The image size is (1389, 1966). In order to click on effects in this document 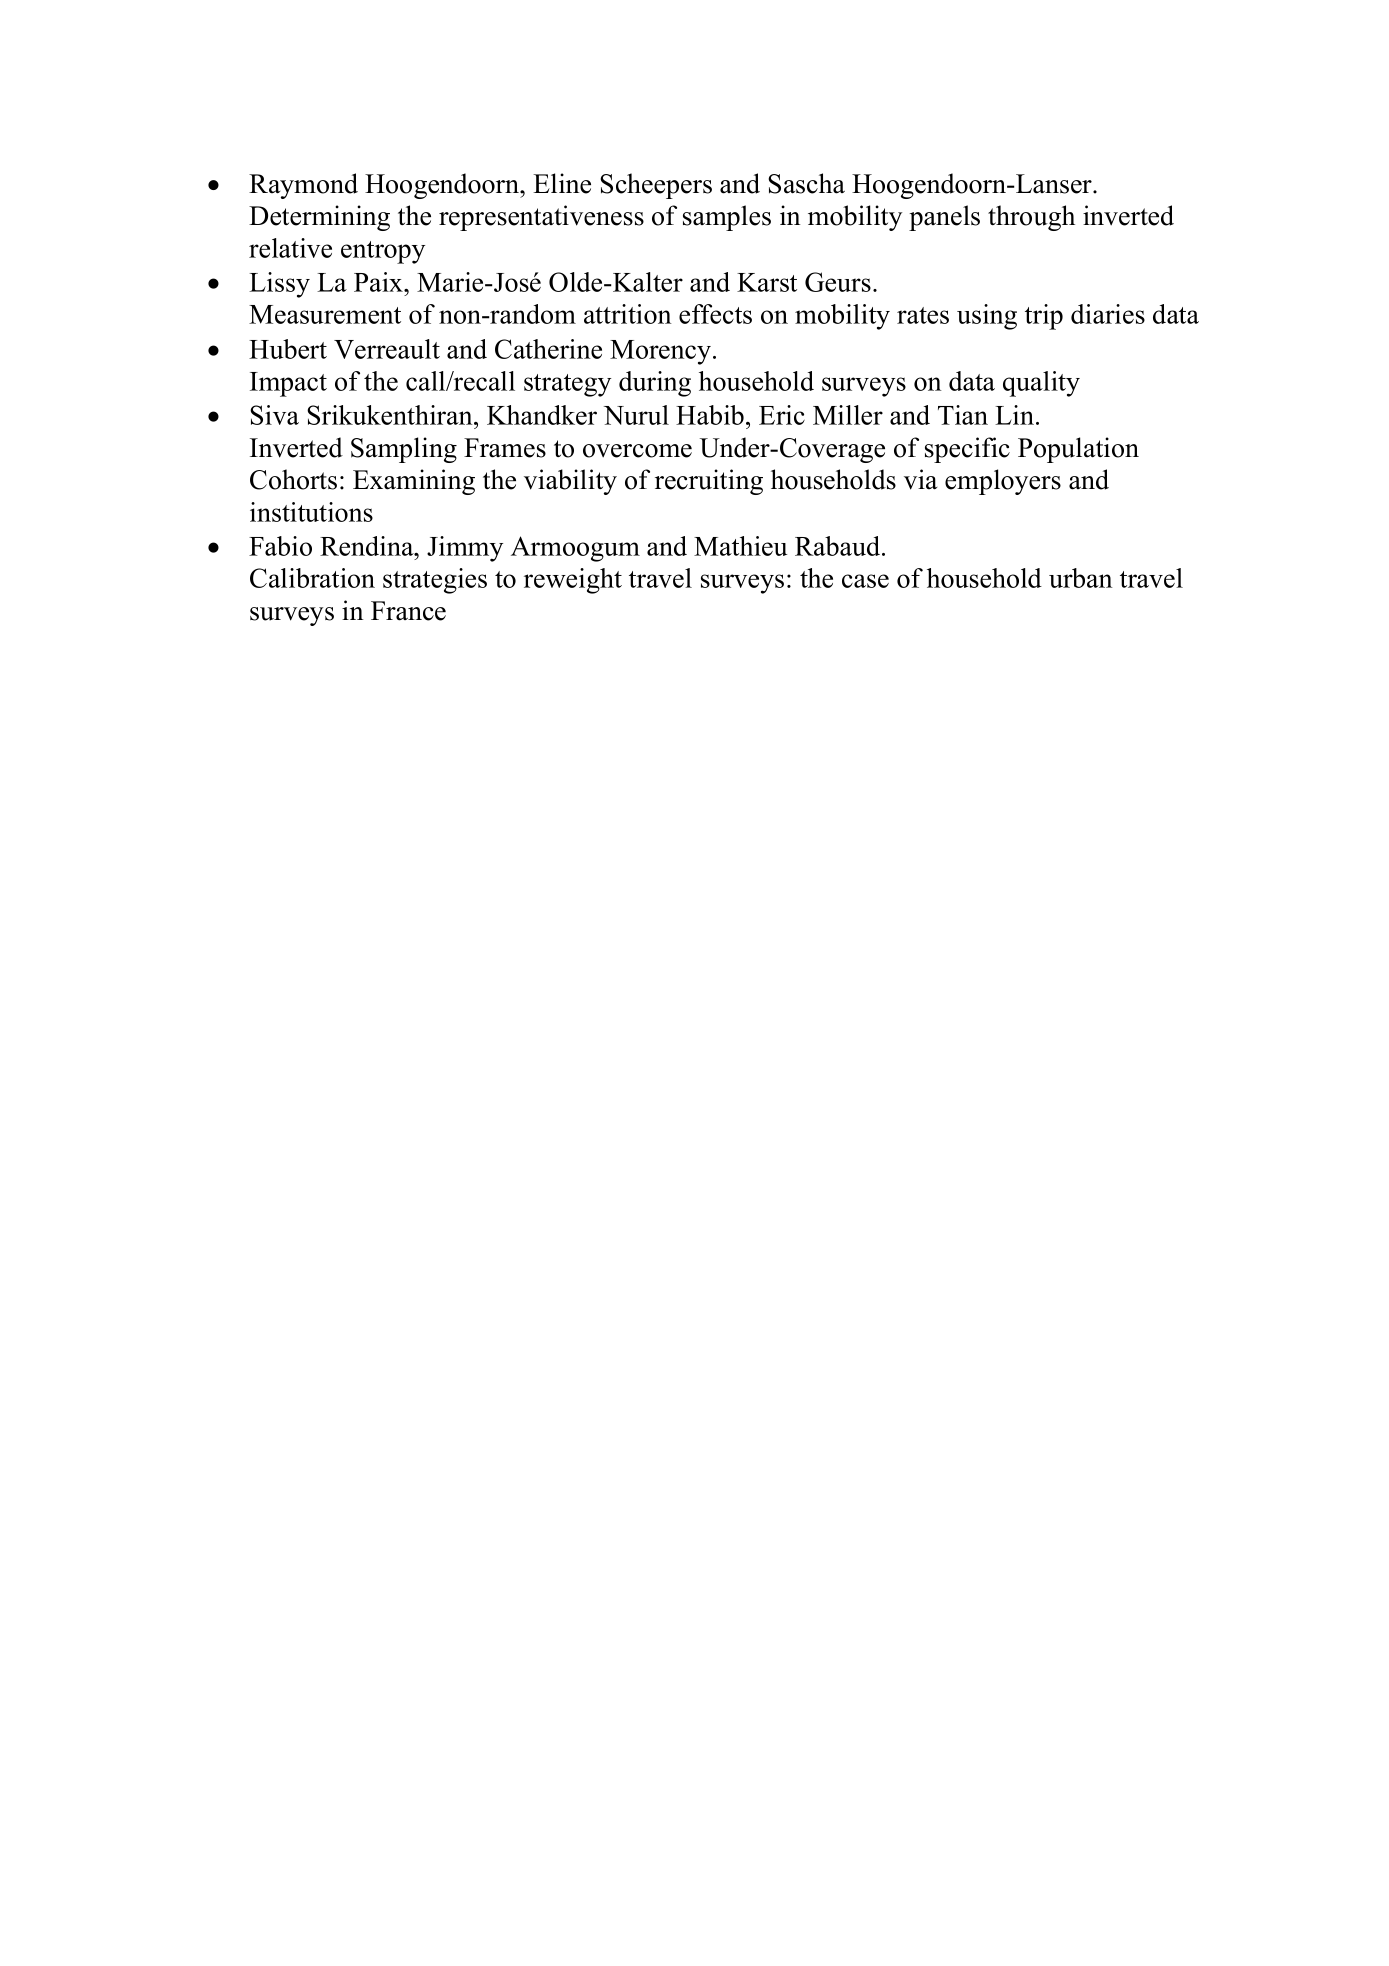, I will do `click(715, 314)`.
